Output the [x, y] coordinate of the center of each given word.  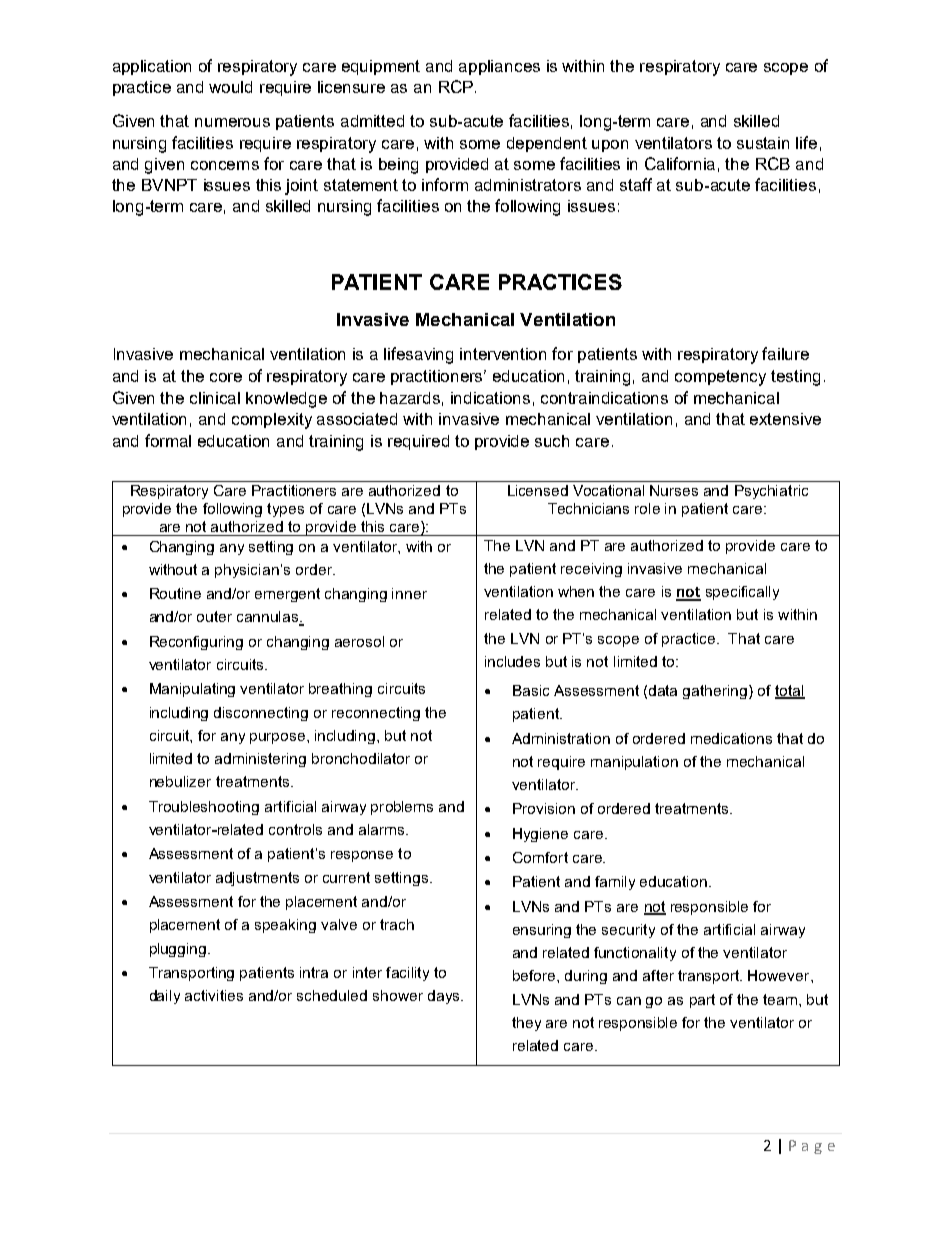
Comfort [540, 857]
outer [214, 616]
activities [214, 995]
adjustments [257, 879]
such [552, 441]
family [615, 883]
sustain [763, 143]
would [230, 87]
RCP [456, 86]
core [226, 377]
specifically [742, 593]
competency [720, 378]
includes [512, 661]
